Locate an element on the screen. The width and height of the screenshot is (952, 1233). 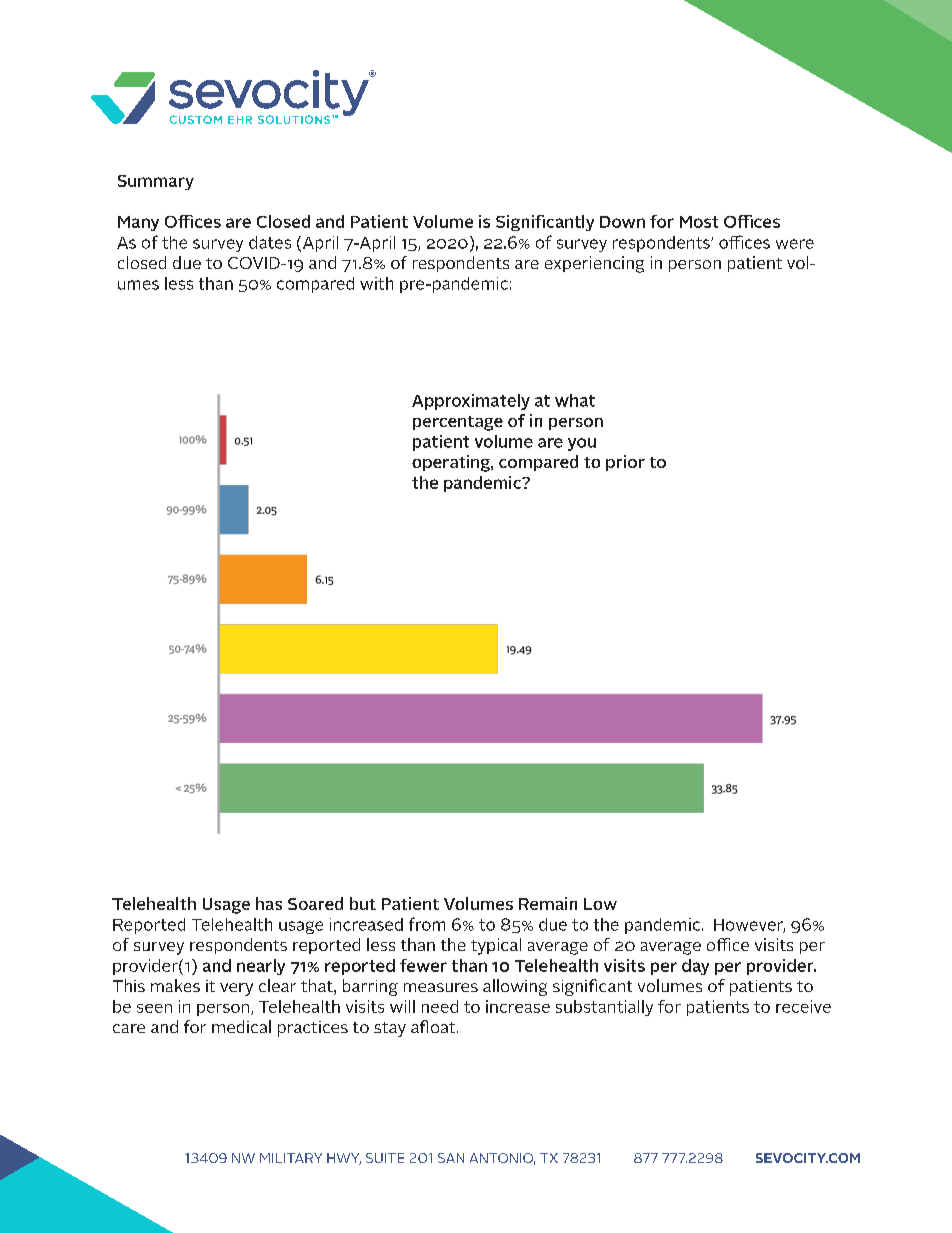
receive is located at coordinates (803, 1006).
